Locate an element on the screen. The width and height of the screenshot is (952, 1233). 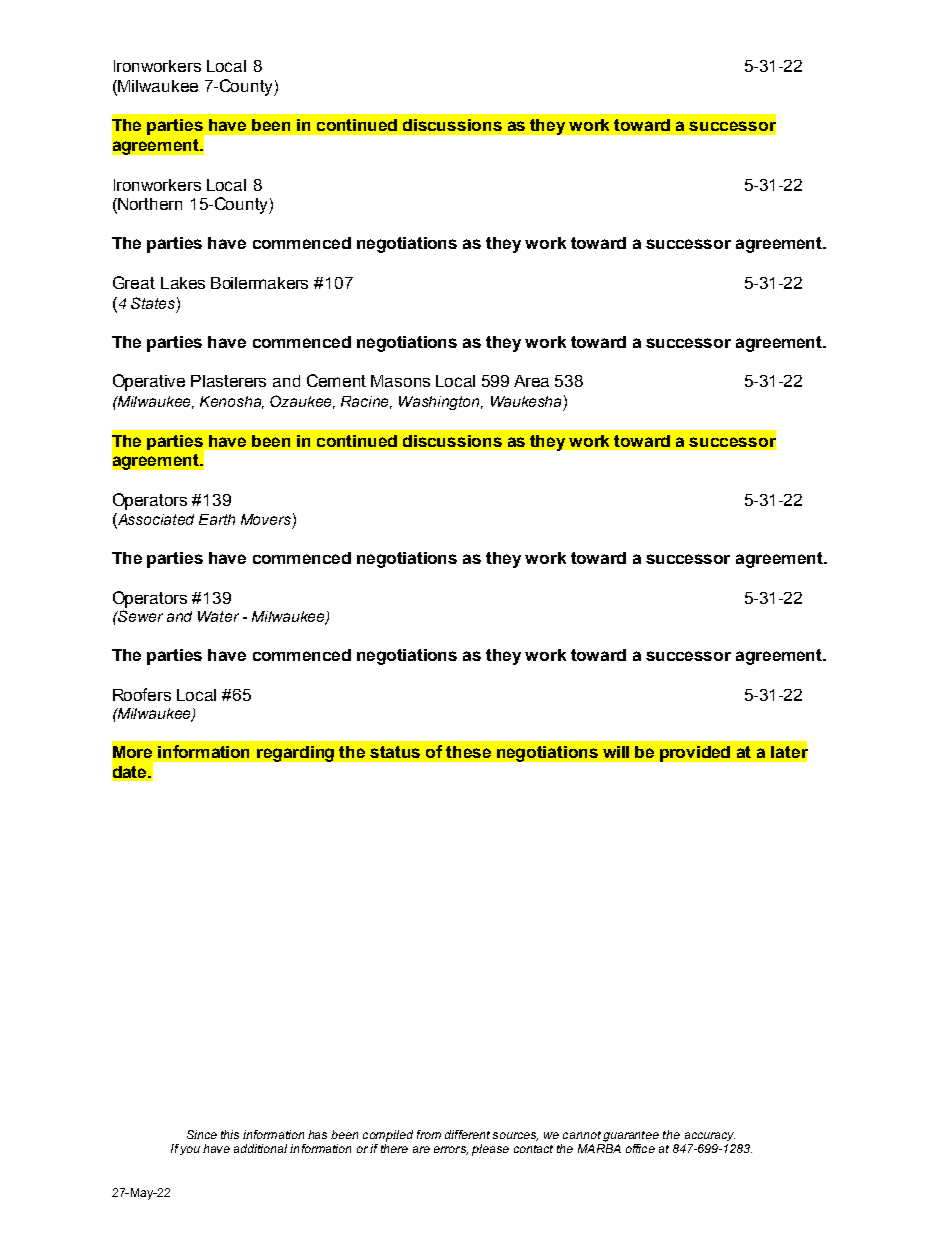
Masons is located at coordinates (400, 381).
